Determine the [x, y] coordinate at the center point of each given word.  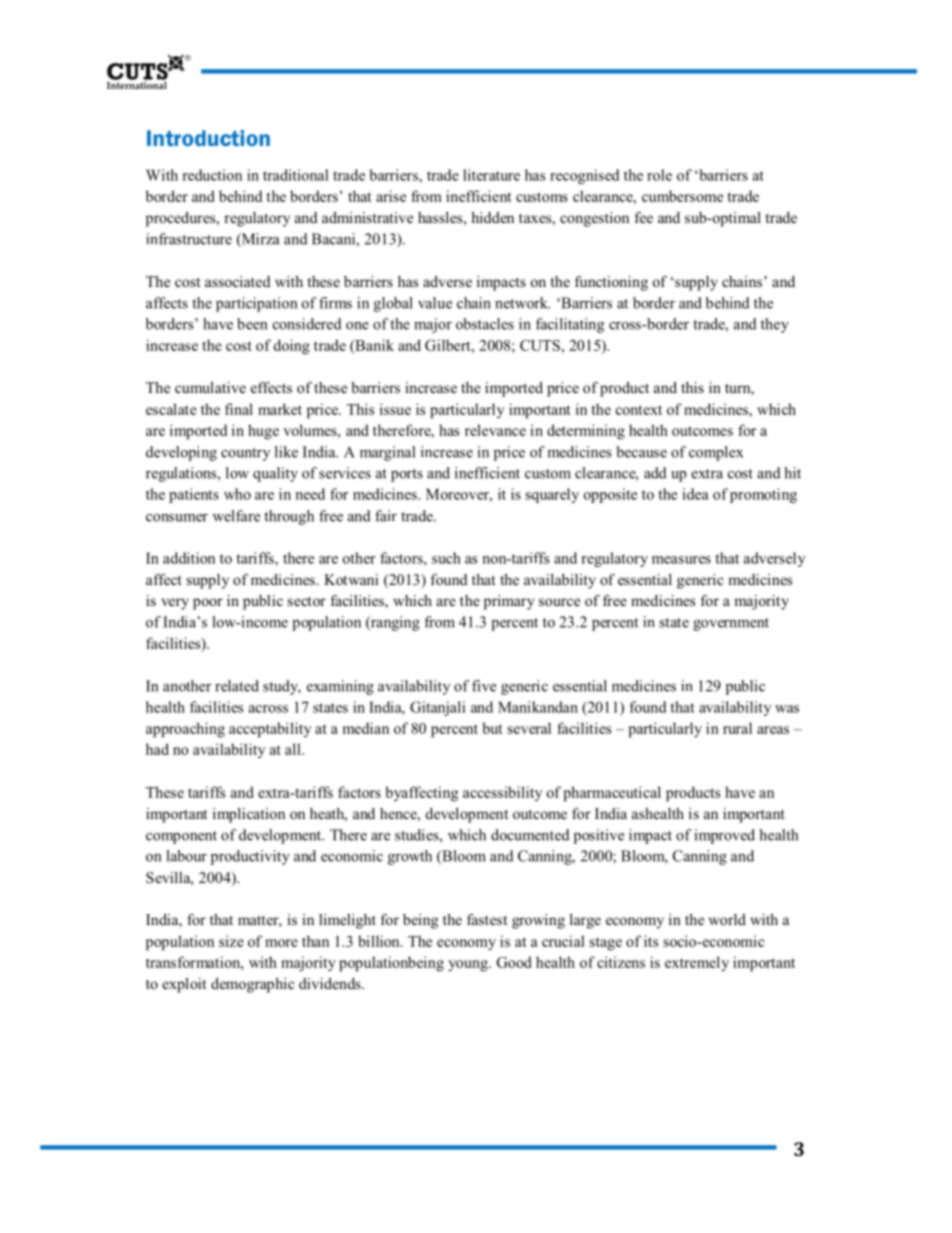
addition [189, 558]
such [446, 558]
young [469, 966]
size [231, 941]
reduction [212, 175]
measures [681, 560]
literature [491, 175]
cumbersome [682, 196]
